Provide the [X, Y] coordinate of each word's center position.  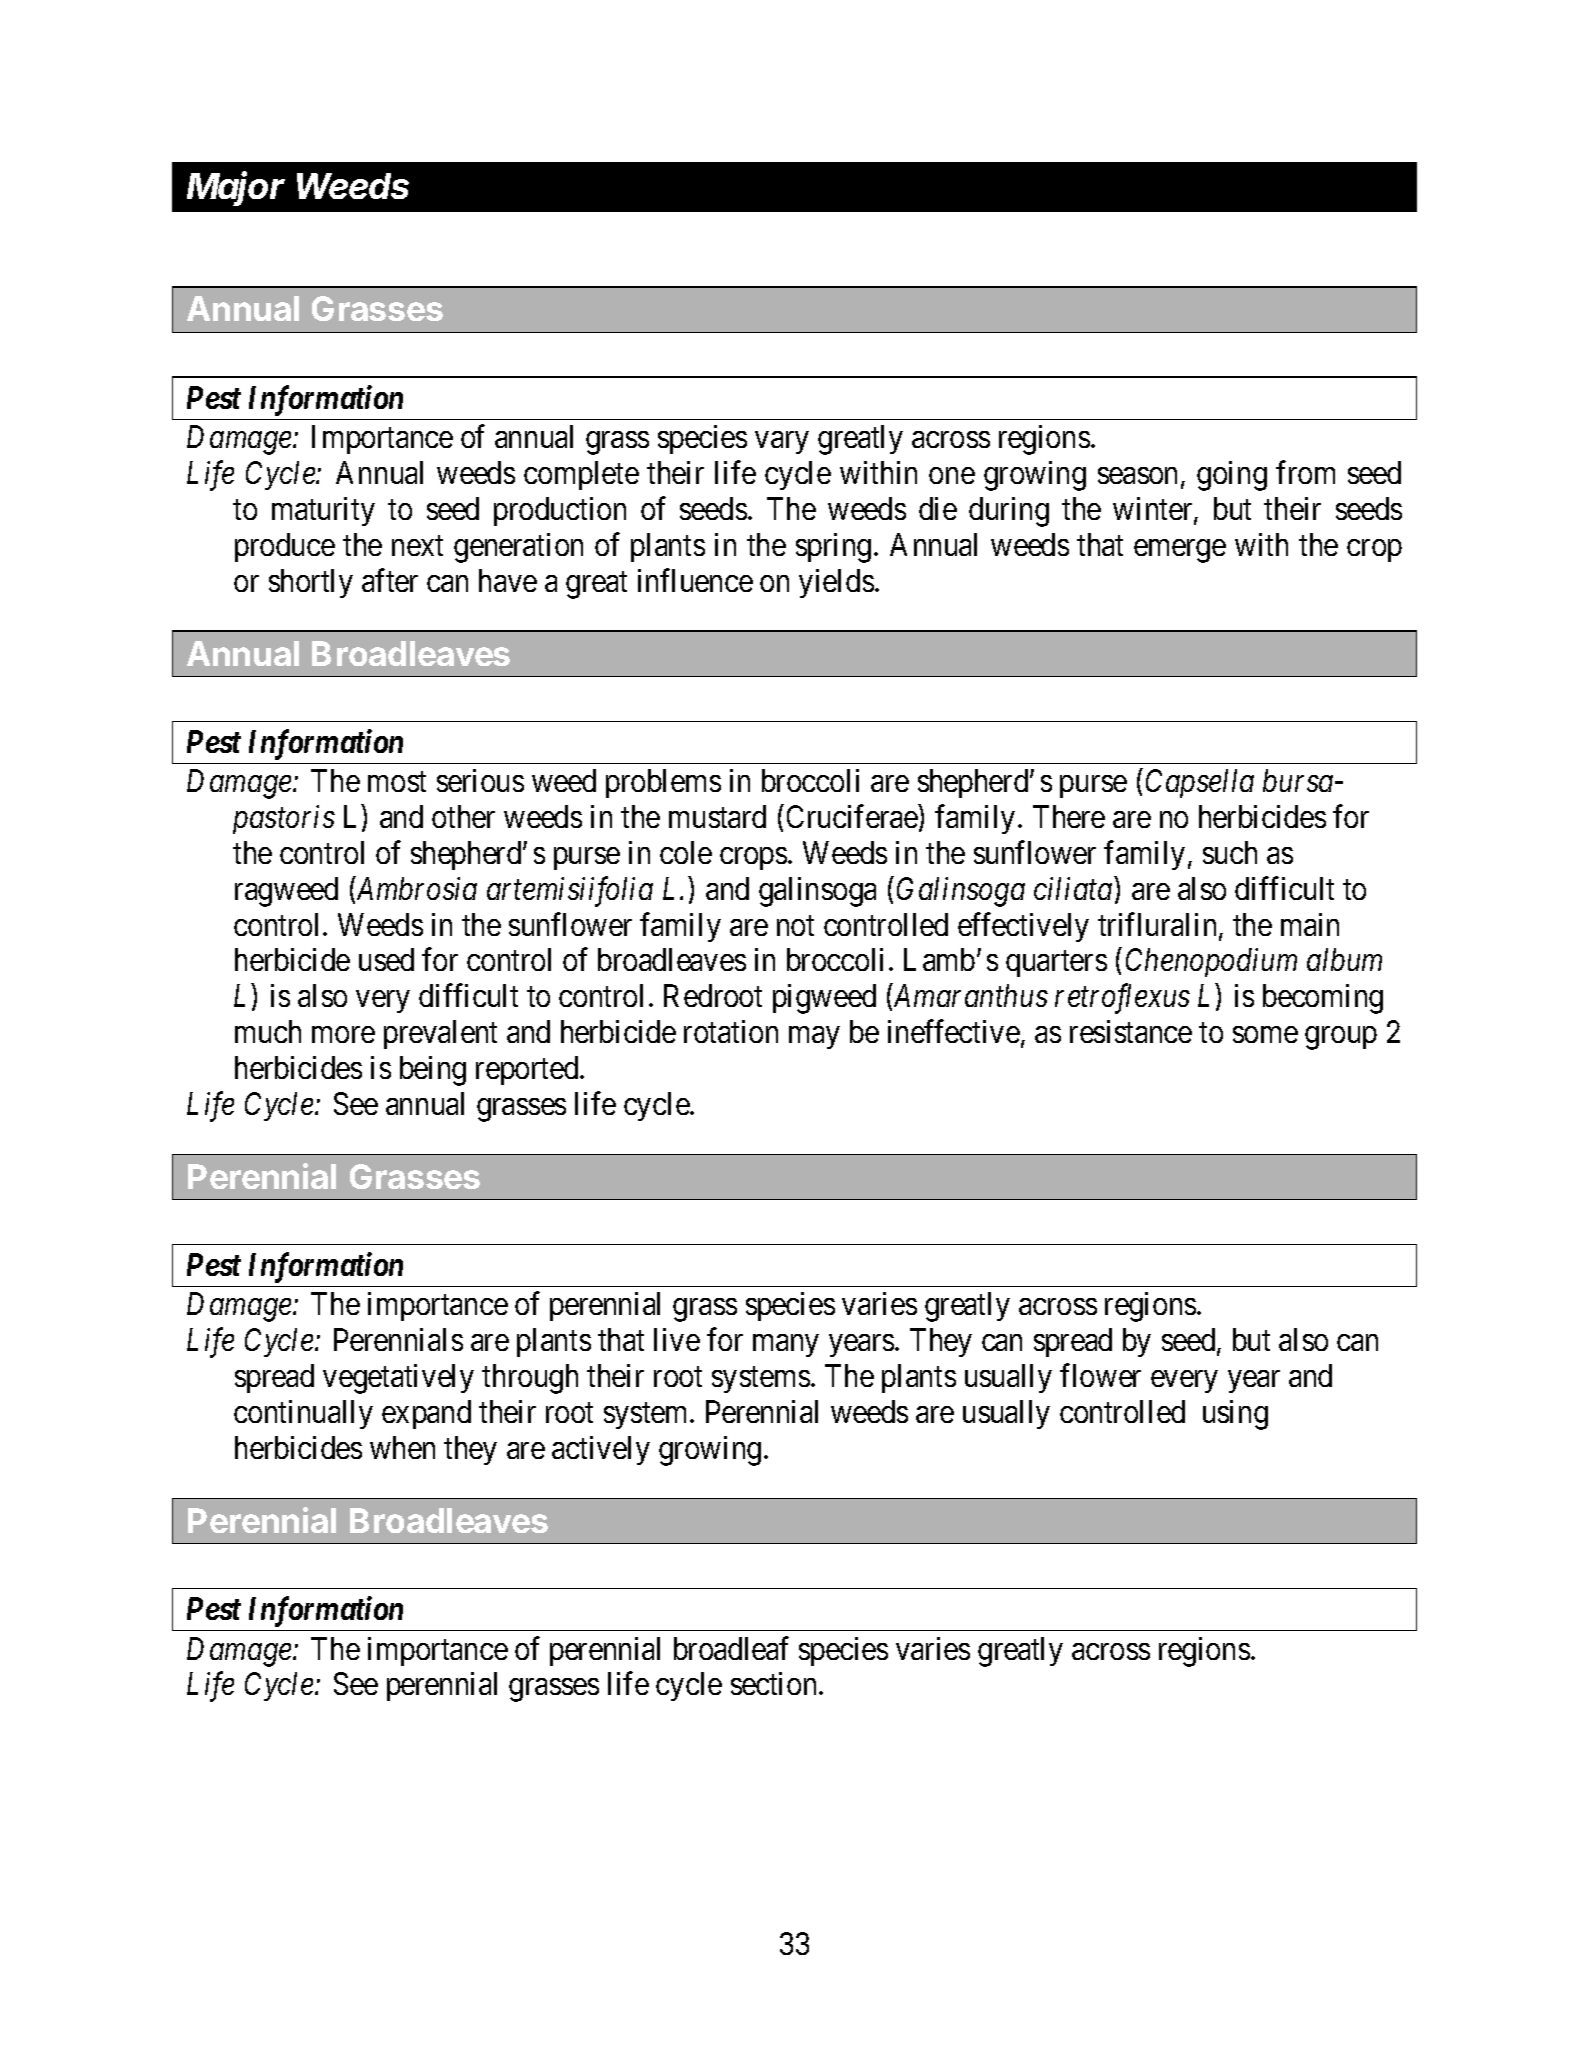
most [397, 782]
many [785, 1346]
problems [663, 783]
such [1230, 852]
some [1265, 1035]
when [402, 1447]
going [1232, 476]
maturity [323, 511]
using [1235, 1415]
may [814, 1038]
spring [833, 548]
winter [1154, 510]
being [433, 1071]
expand [426, 1414]
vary [781, 443]
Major [236, 188]
